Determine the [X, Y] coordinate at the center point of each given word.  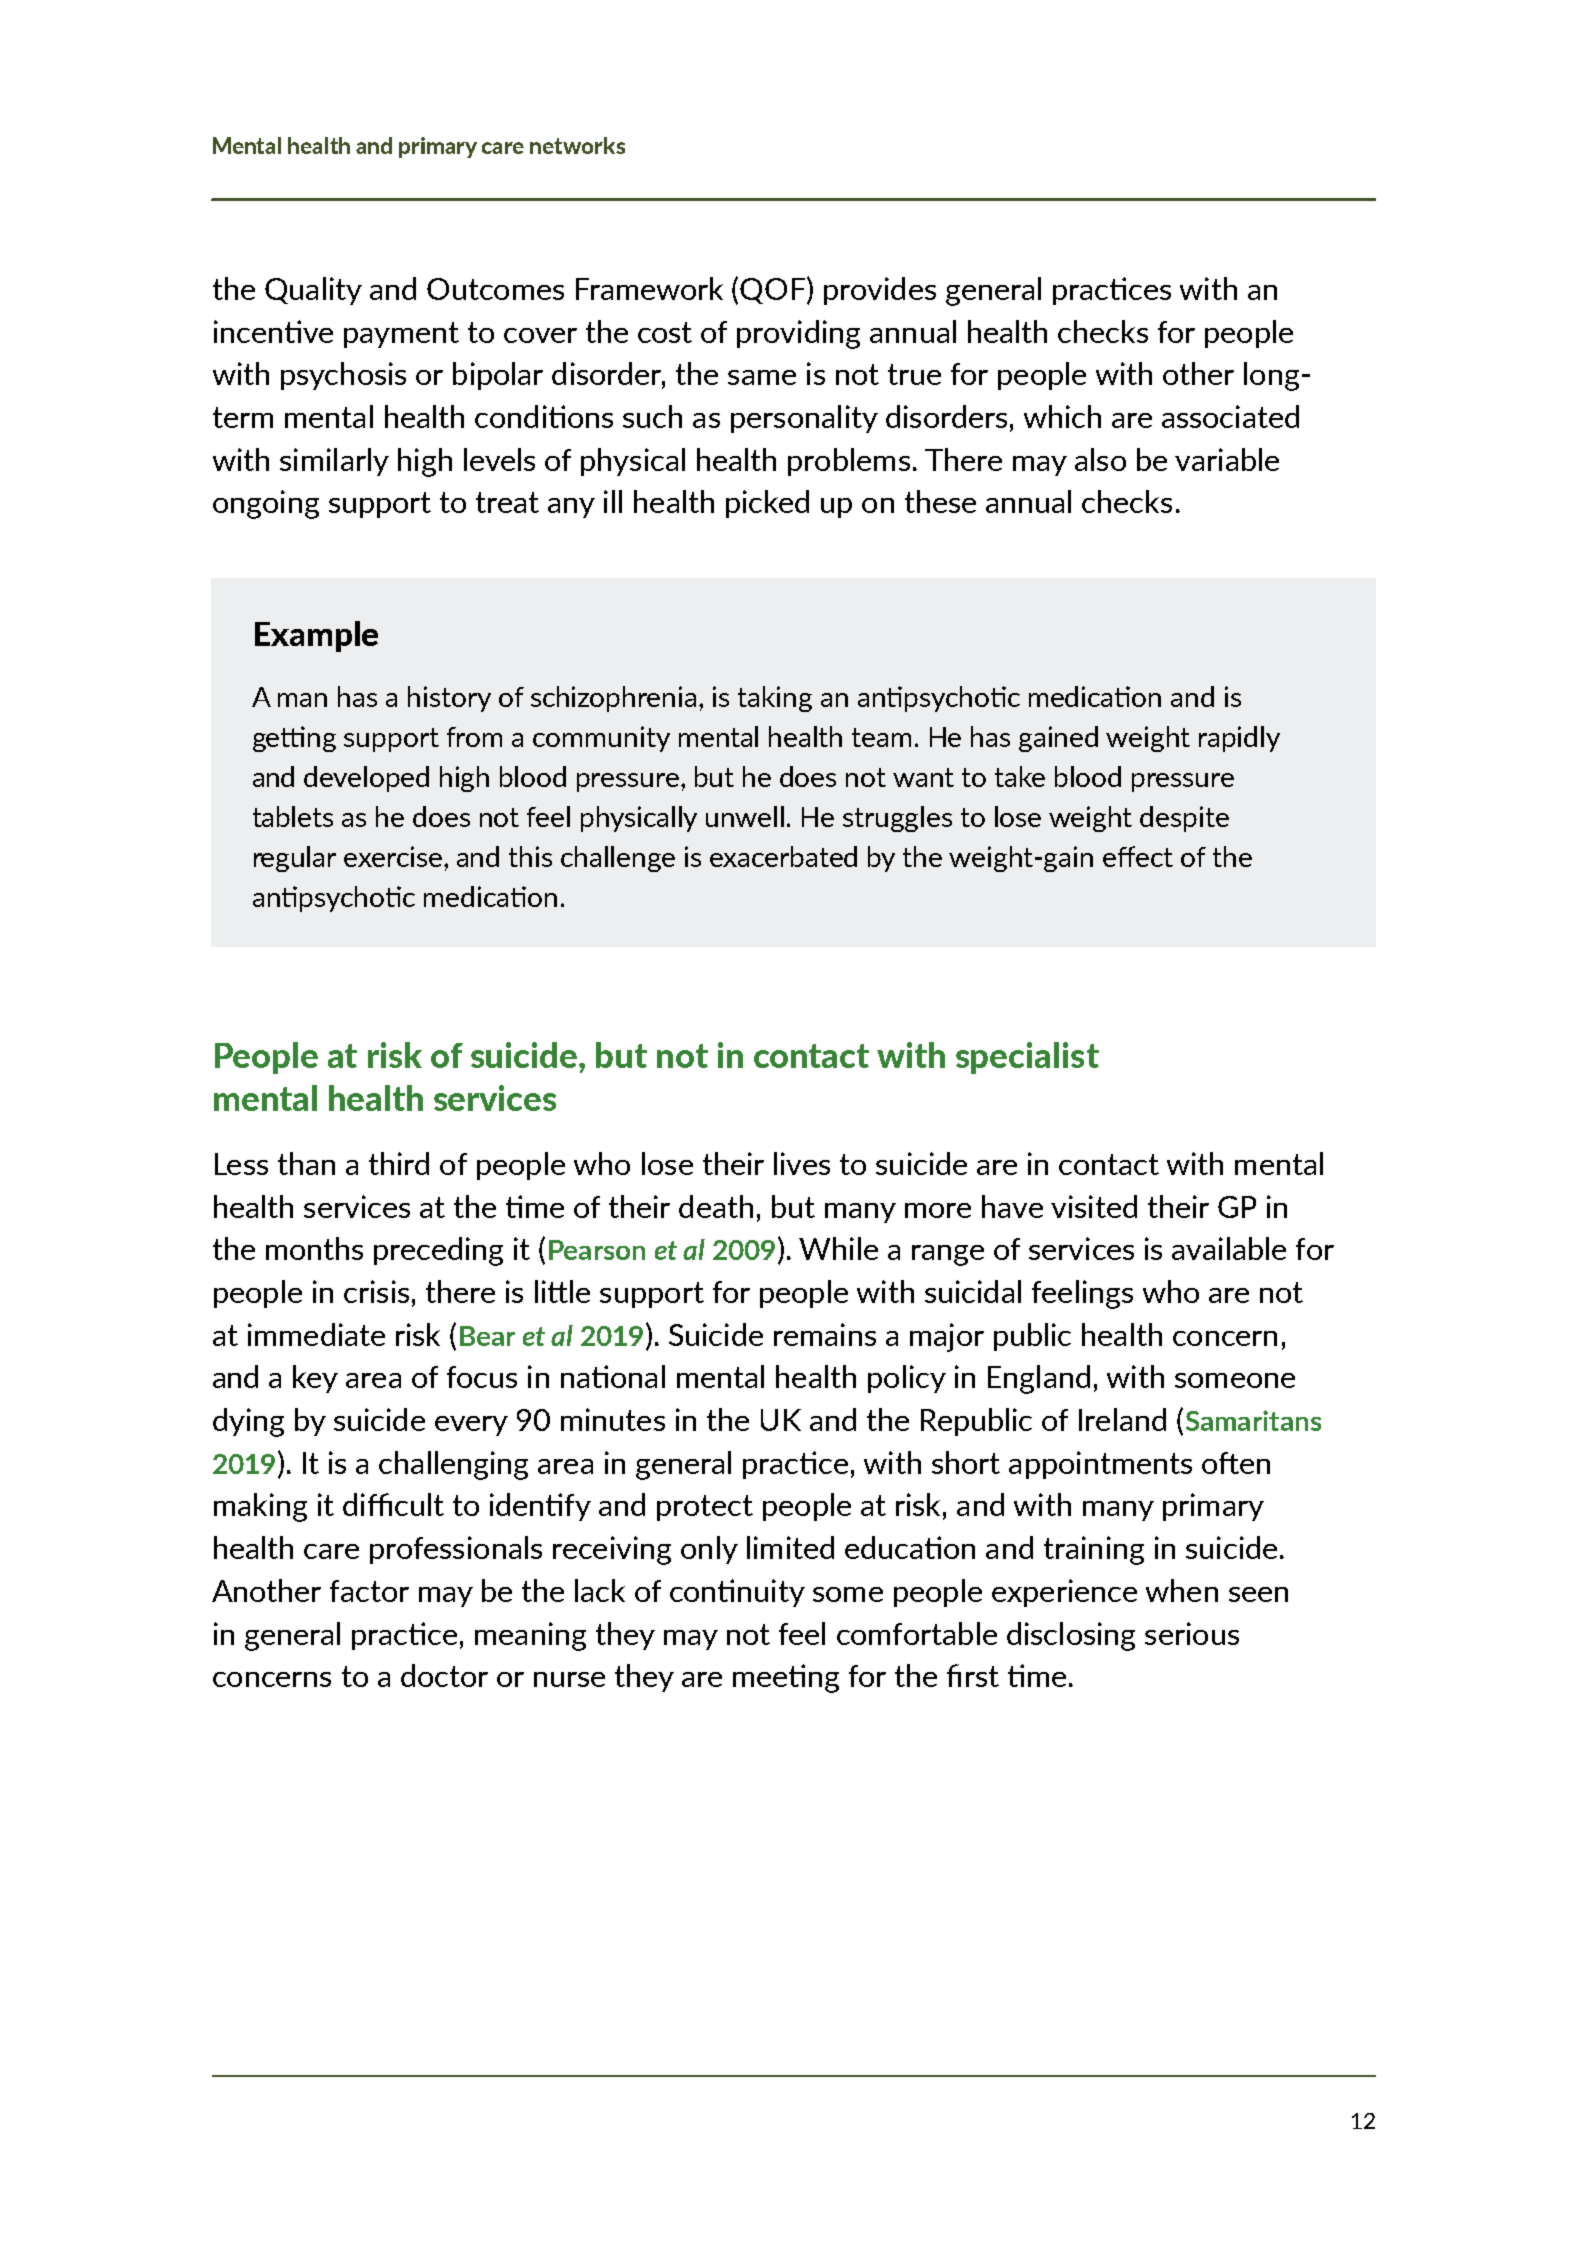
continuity [737, 1593]
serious [1192, 1633]
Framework [649, 288]
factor [369, 1591]
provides [880, 291]
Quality [313, 291]
